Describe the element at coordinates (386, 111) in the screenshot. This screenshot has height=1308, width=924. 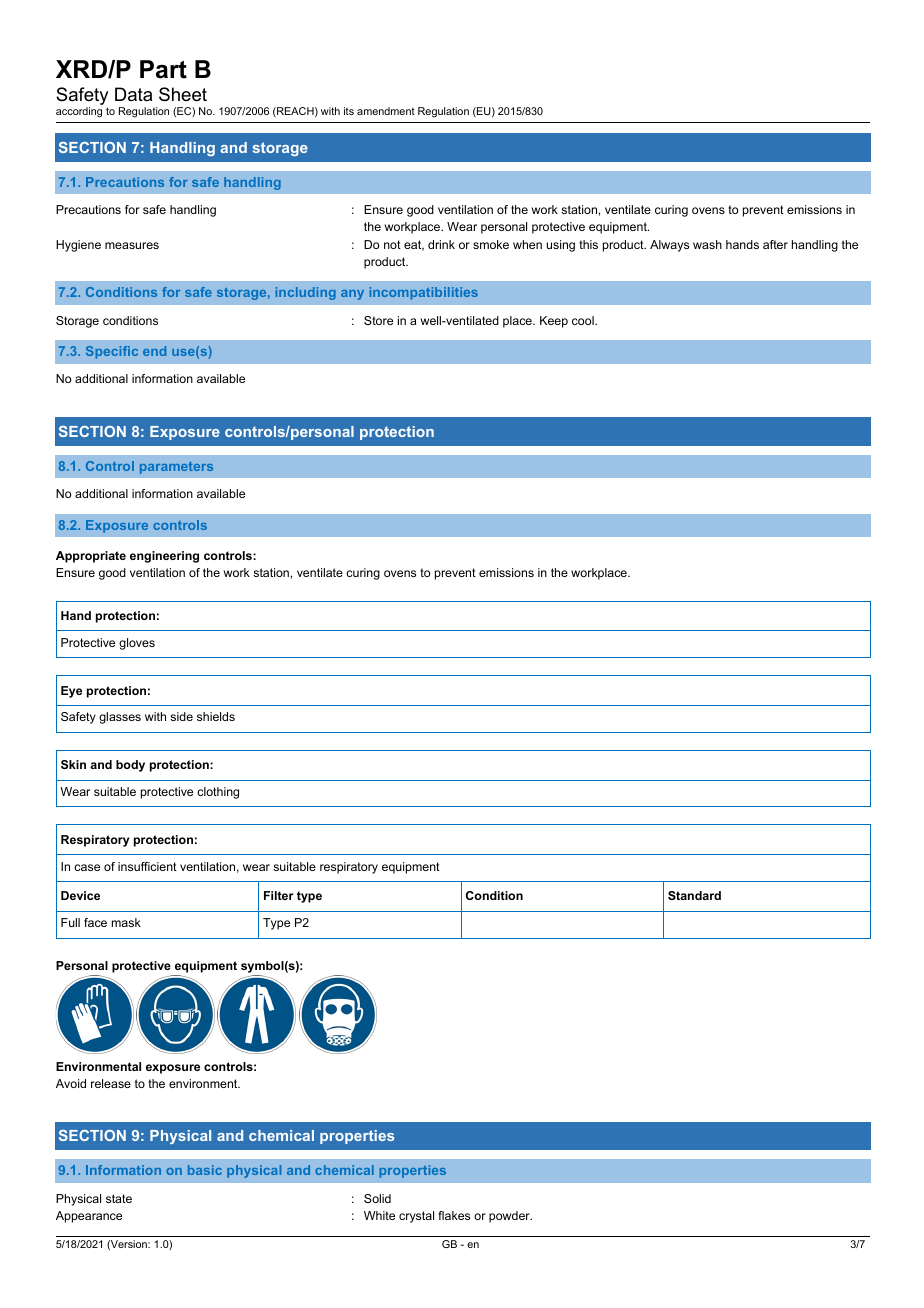
I see `amendment` at that location.
